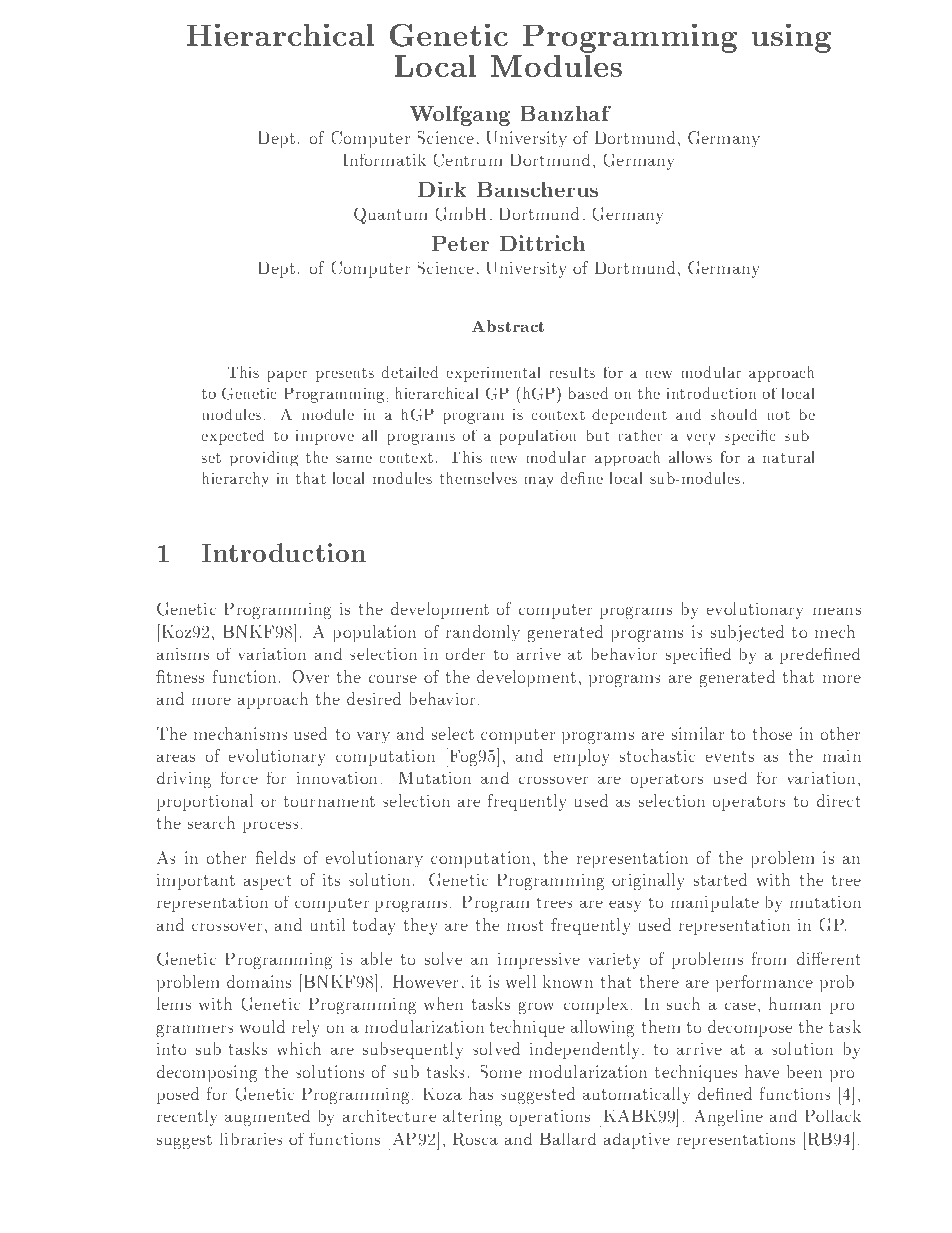  What do you see at coordinates (508, 326) in the screenshot?
I see `Abstract` at bounding box center [508, 326].
